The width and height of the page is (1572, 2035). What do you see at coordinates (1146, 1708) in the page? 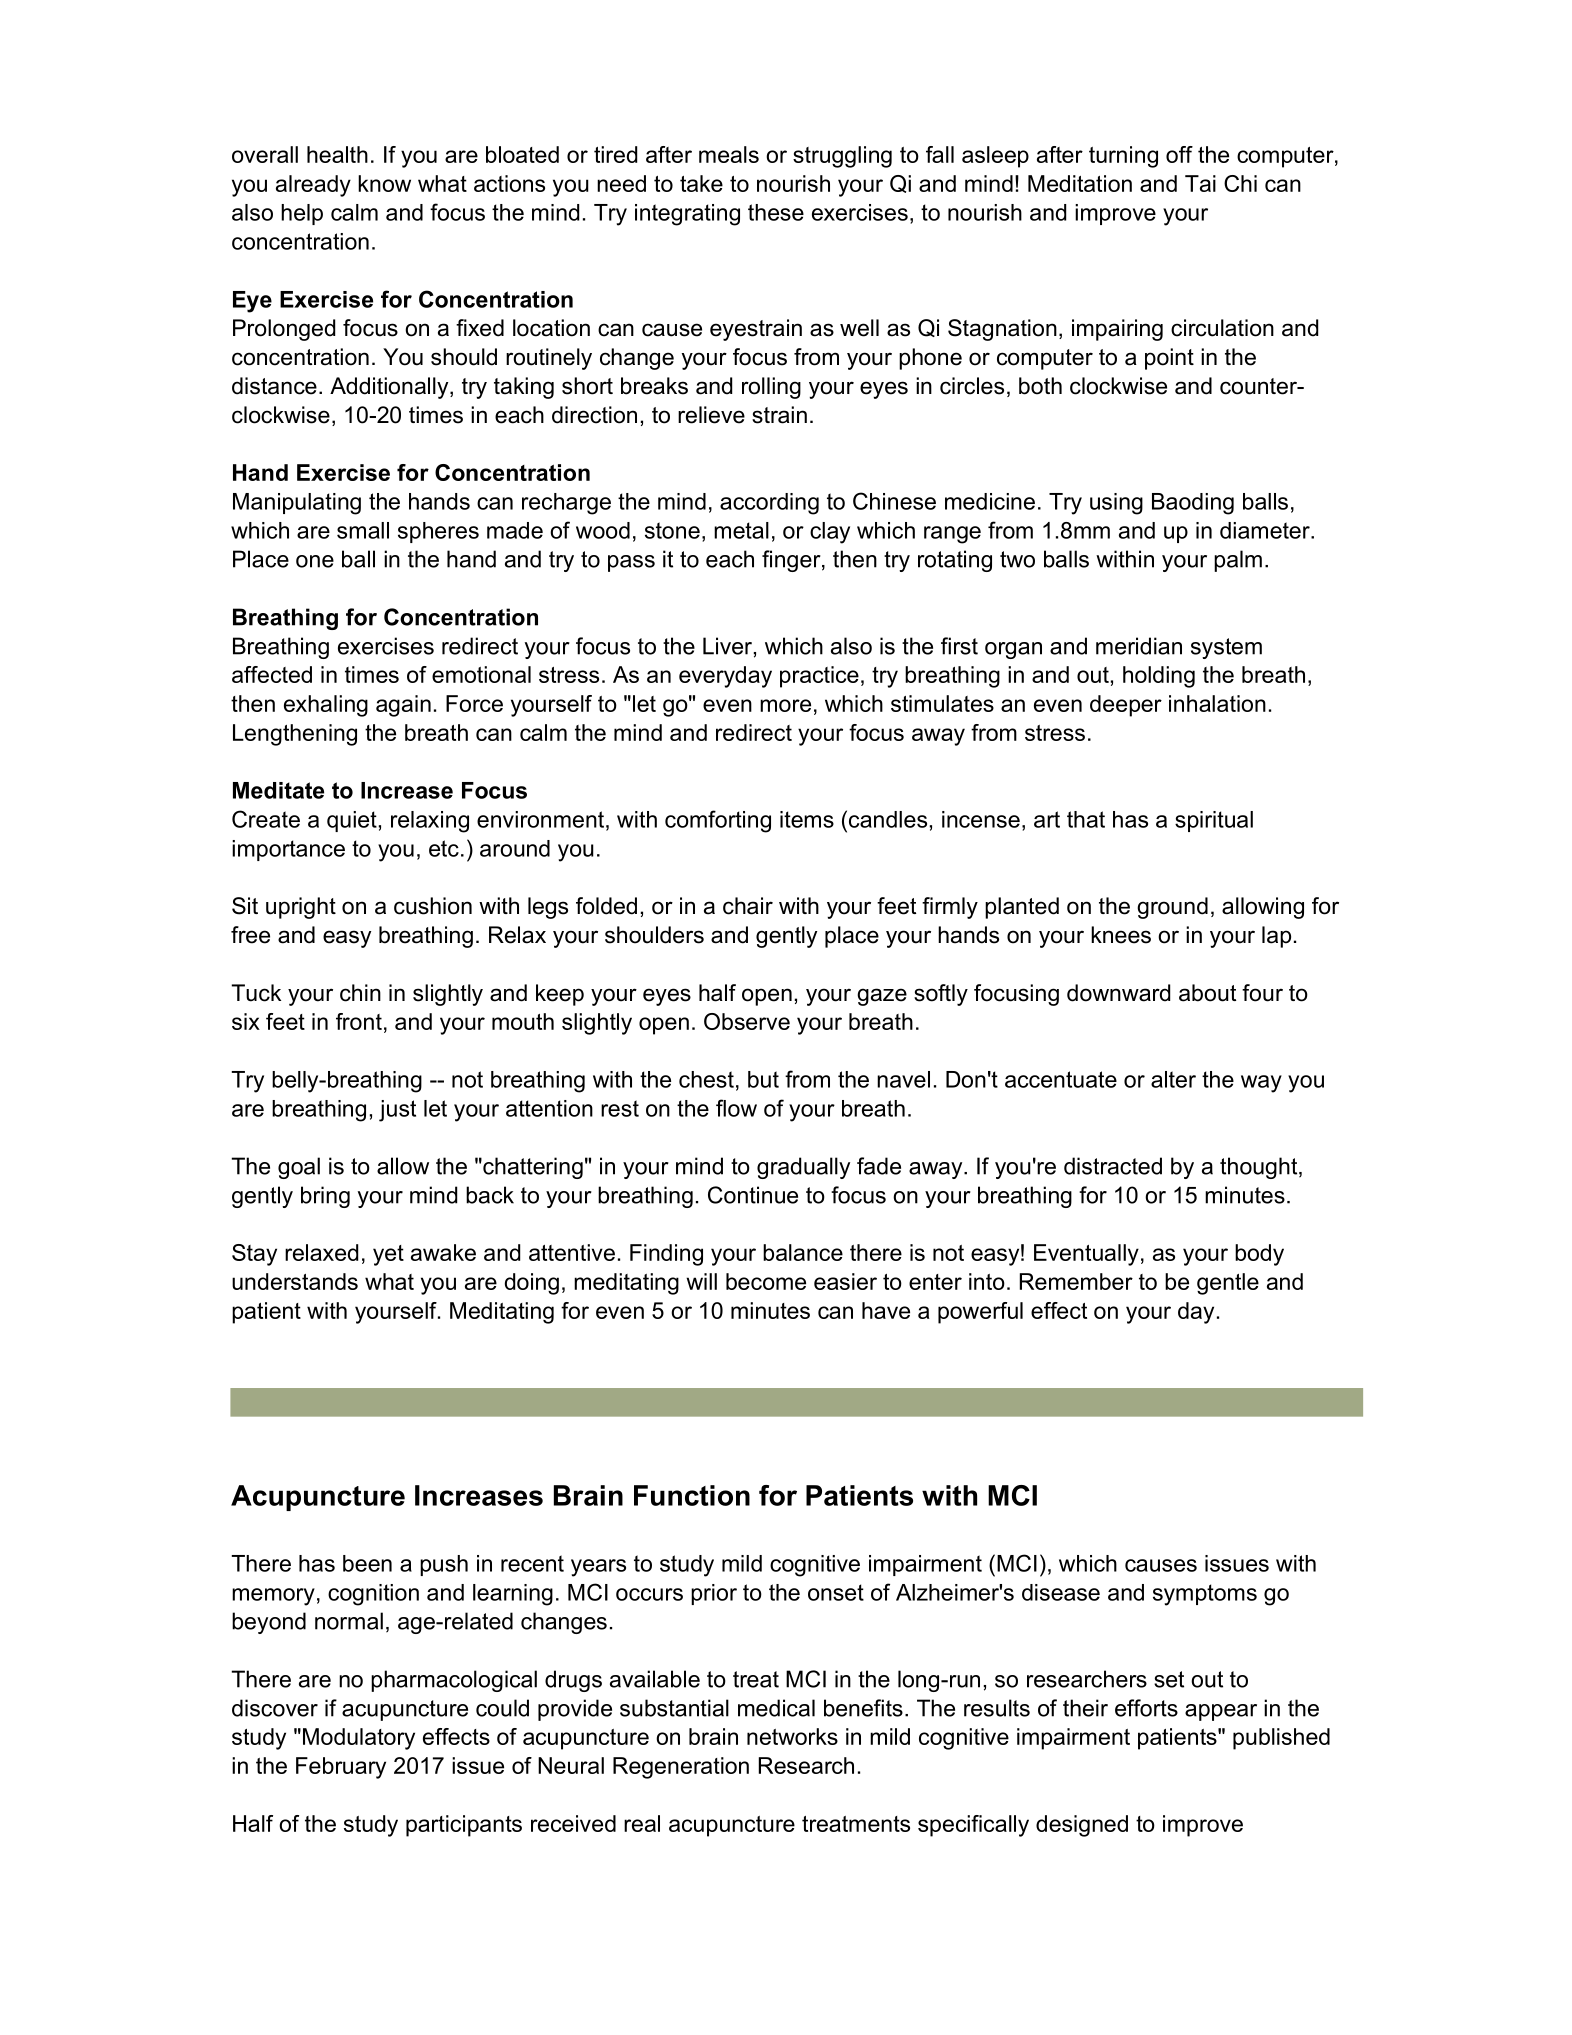
I see `efforts` at bounding box center [1146, 1708].
